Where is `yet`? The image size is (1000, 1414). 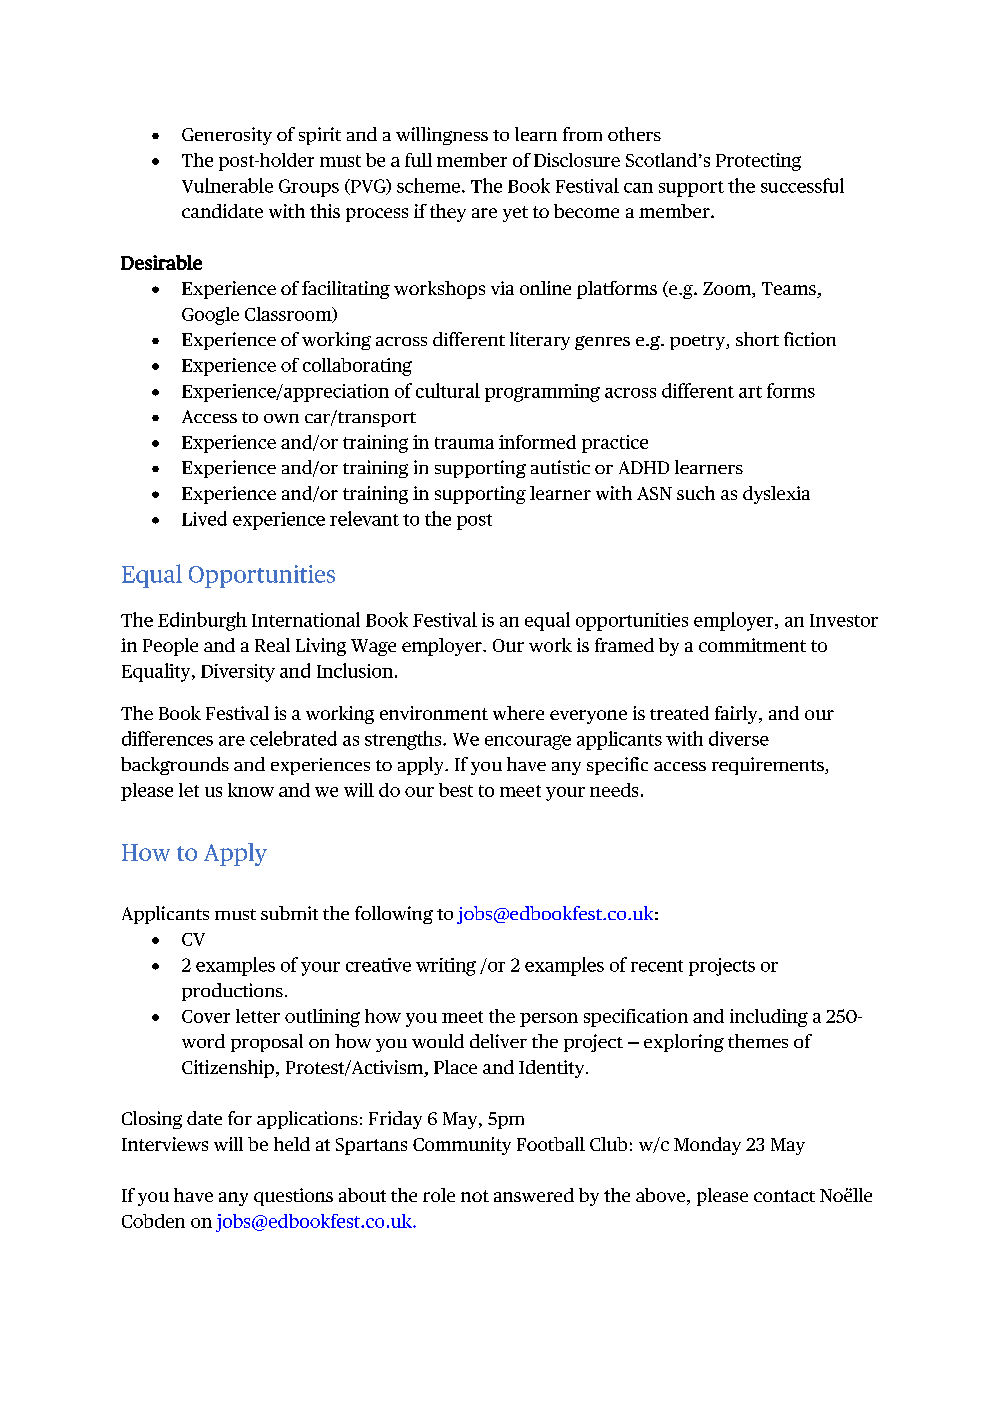 yet is located at coordinates (515, 214).
